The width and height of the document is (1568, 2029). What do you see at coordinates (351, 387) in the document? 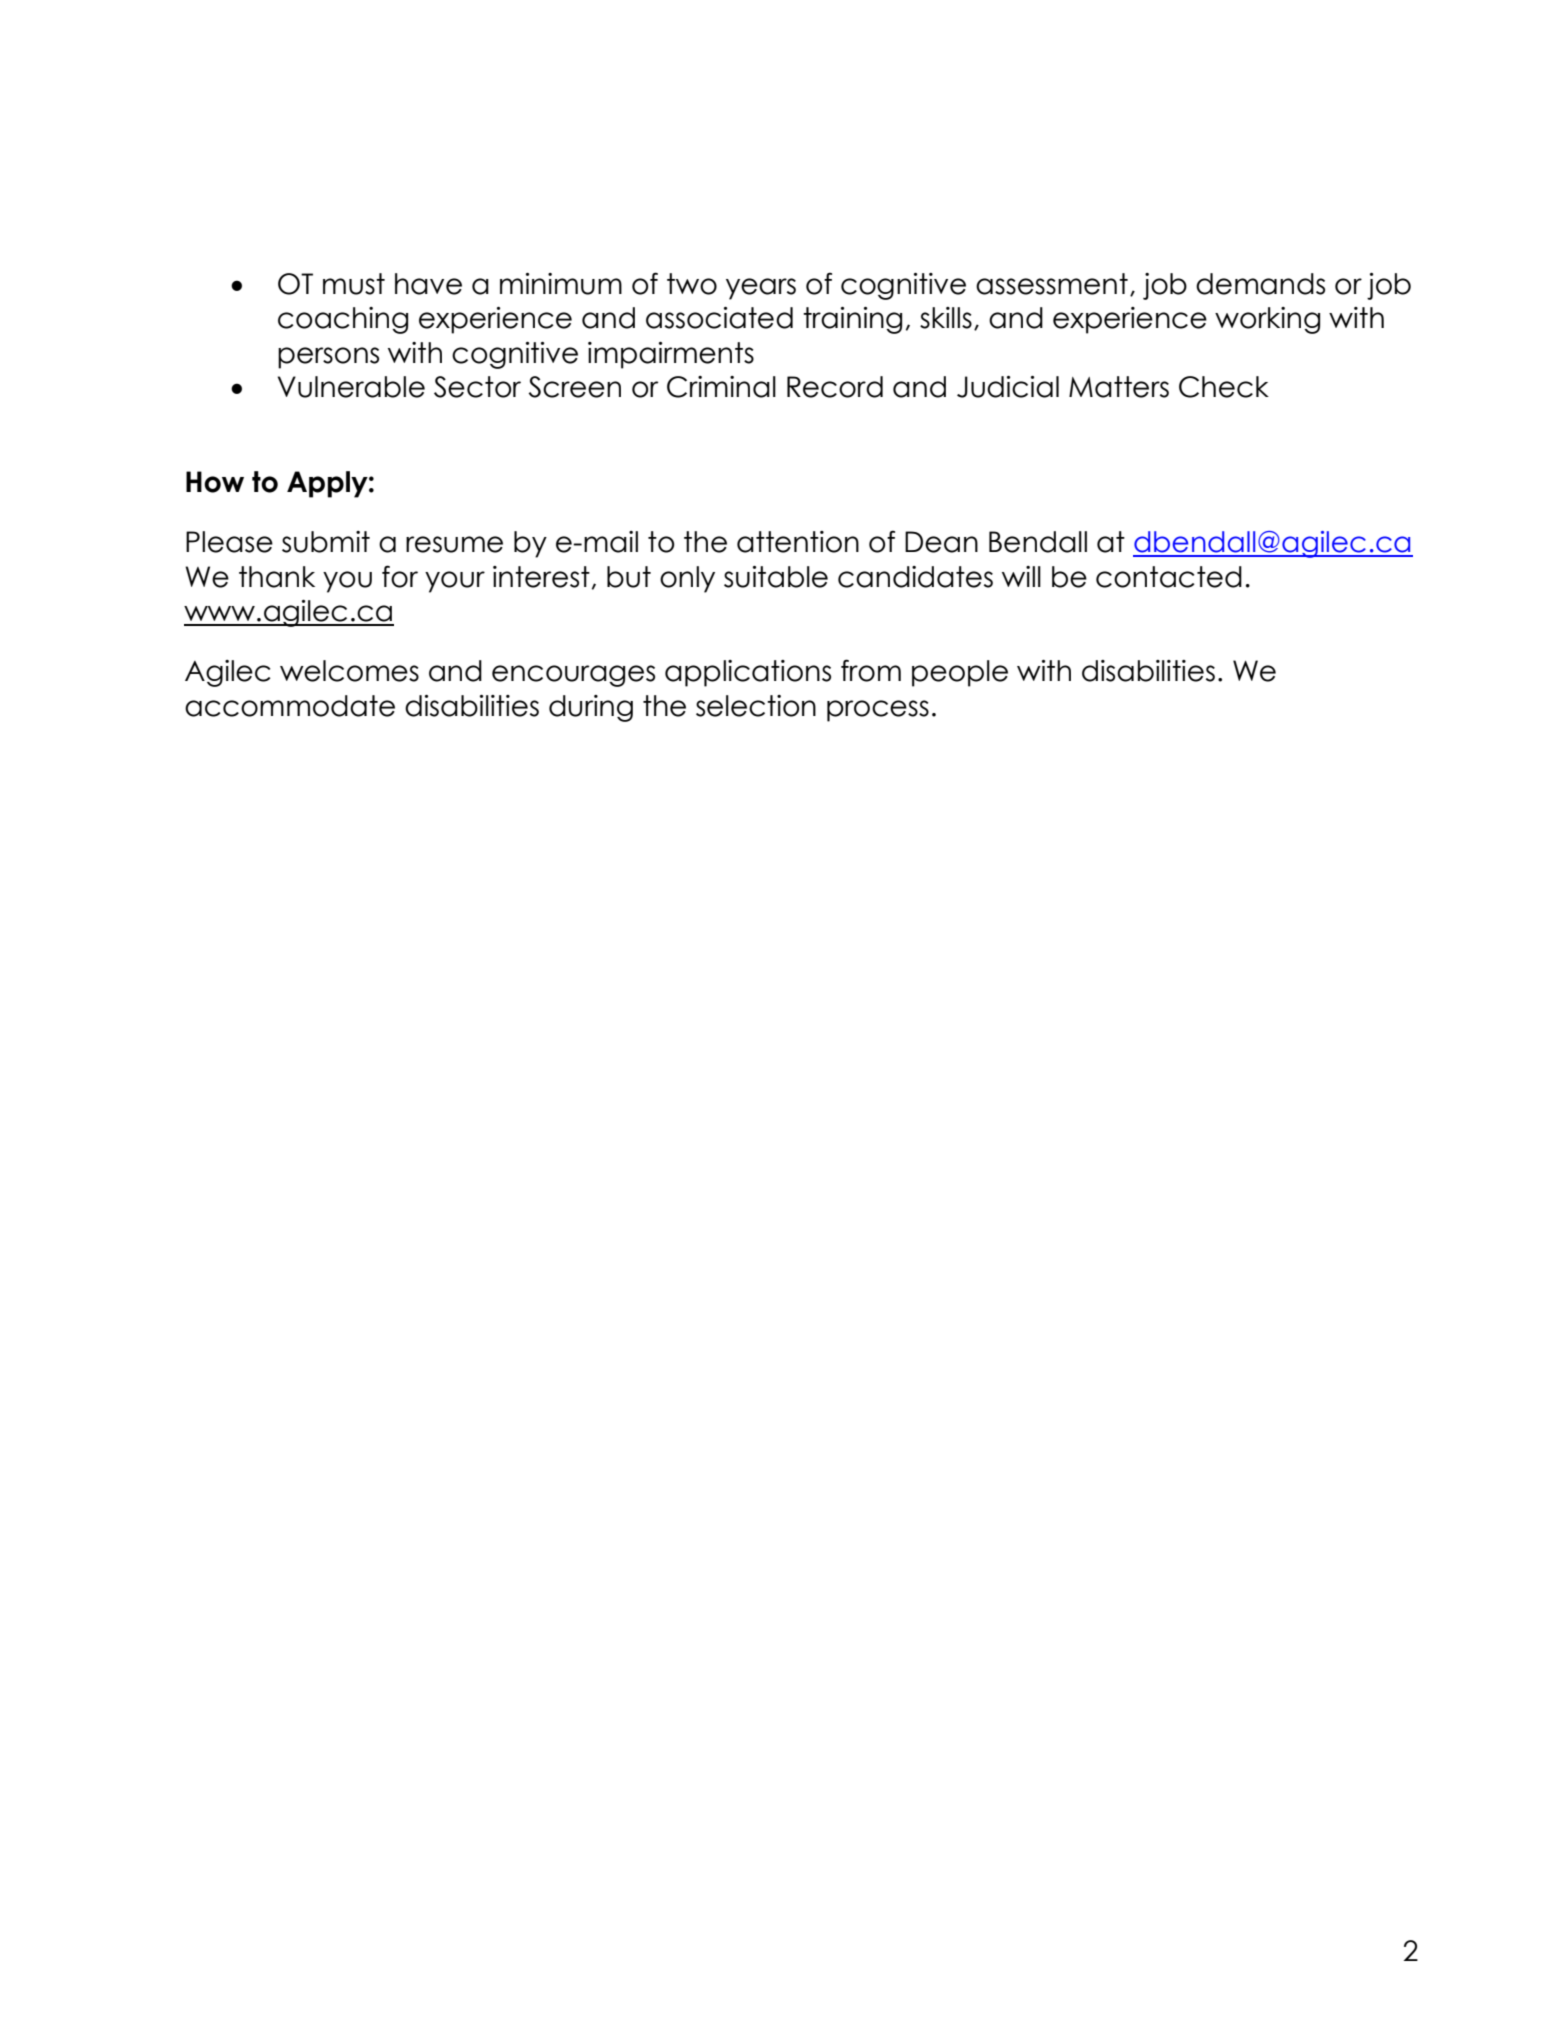
I see `Vulnerable` at bounding box center [351, 387].
